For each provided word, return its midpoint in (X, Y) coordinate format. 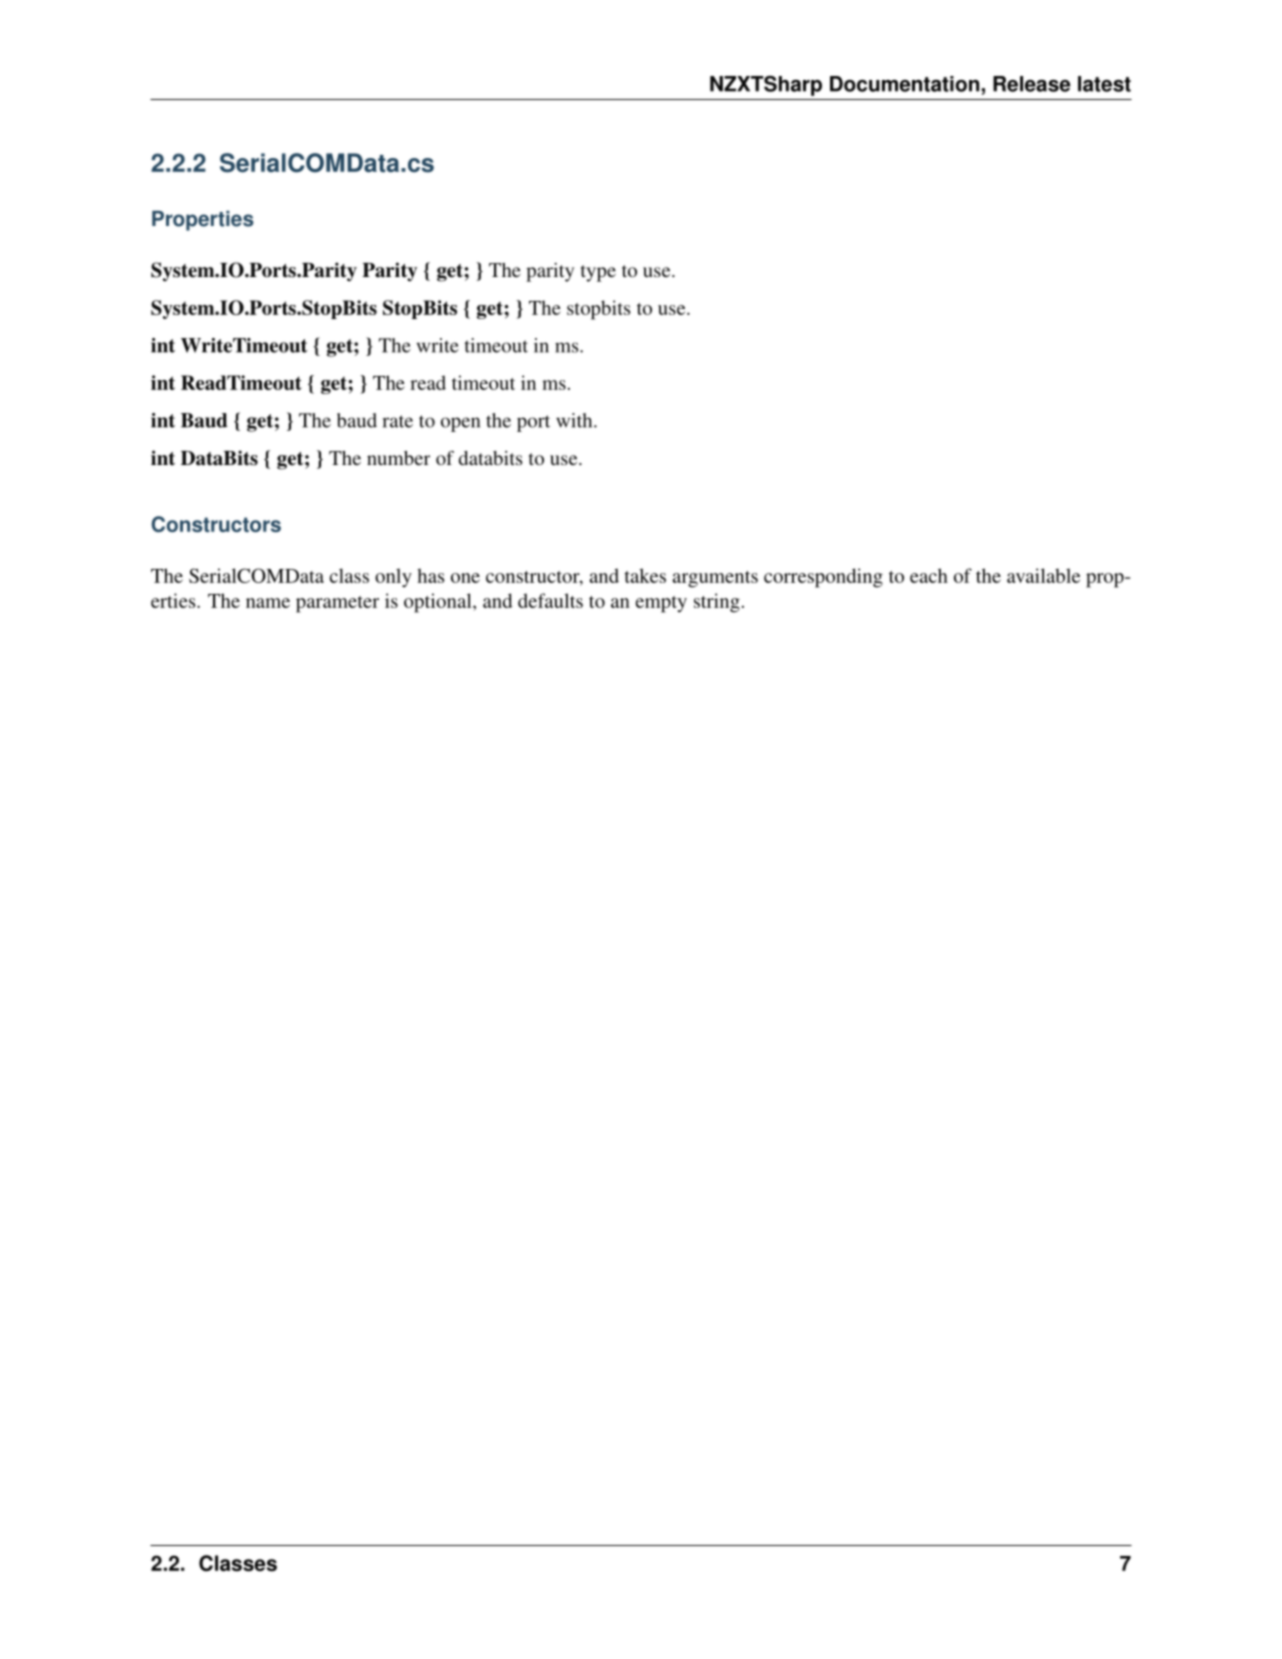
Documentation (904, 84)
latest (1104, 84)
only (393, 577)
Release (1031, 84)
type (598, 273)
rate (397, 421)
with (575, 420)
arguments (715, 579)
